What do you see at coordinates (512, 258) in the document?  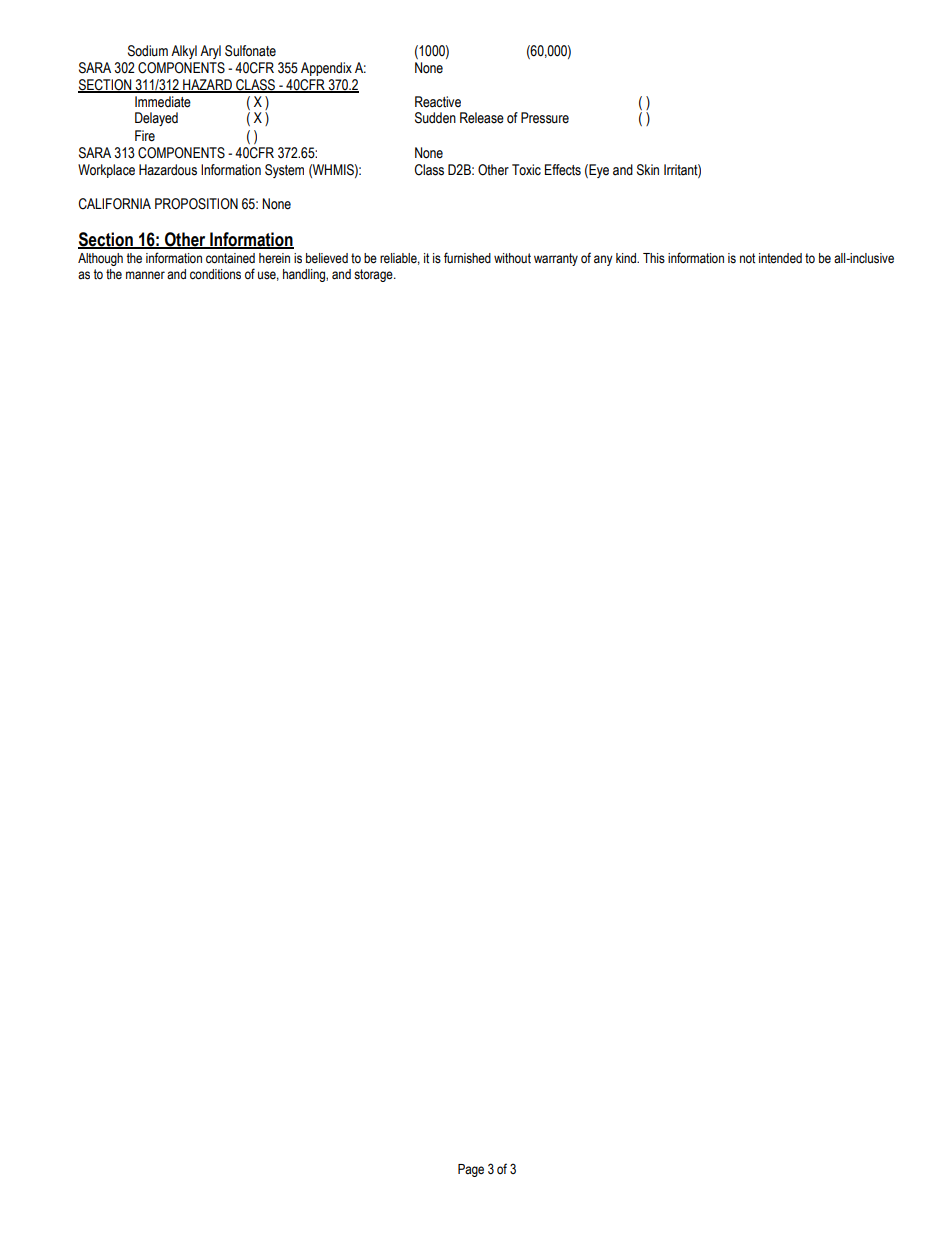 I see `without` at bounding box center [512, 258].
